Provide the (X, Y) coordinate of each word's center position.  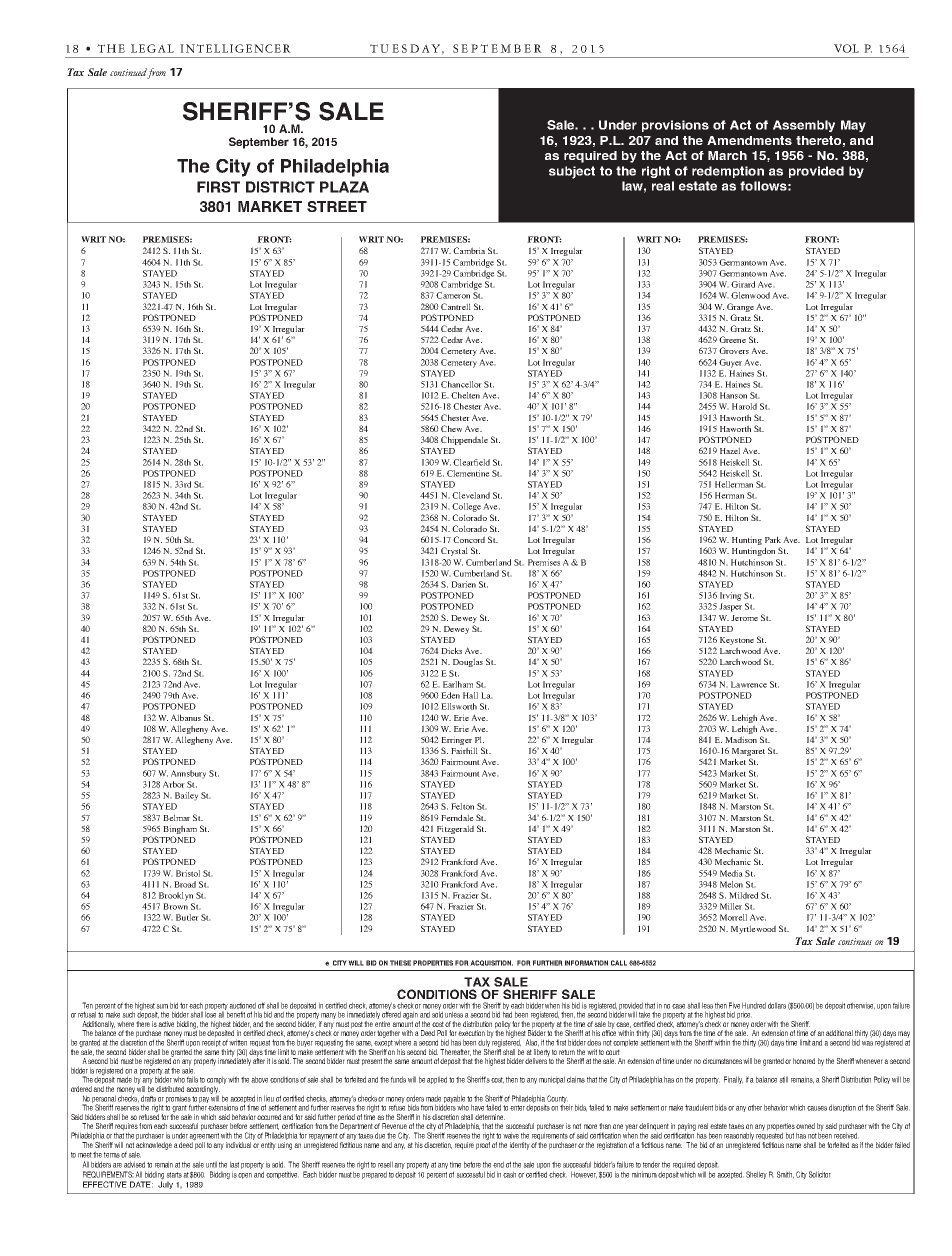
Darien (463, 584)
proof (483, 1144)
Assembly (804, 126)
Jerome (744, 618)
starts (174, 1175)
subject (572, 172)
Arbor (174, 784)
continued (129, 73)
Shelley (756, 1175)
